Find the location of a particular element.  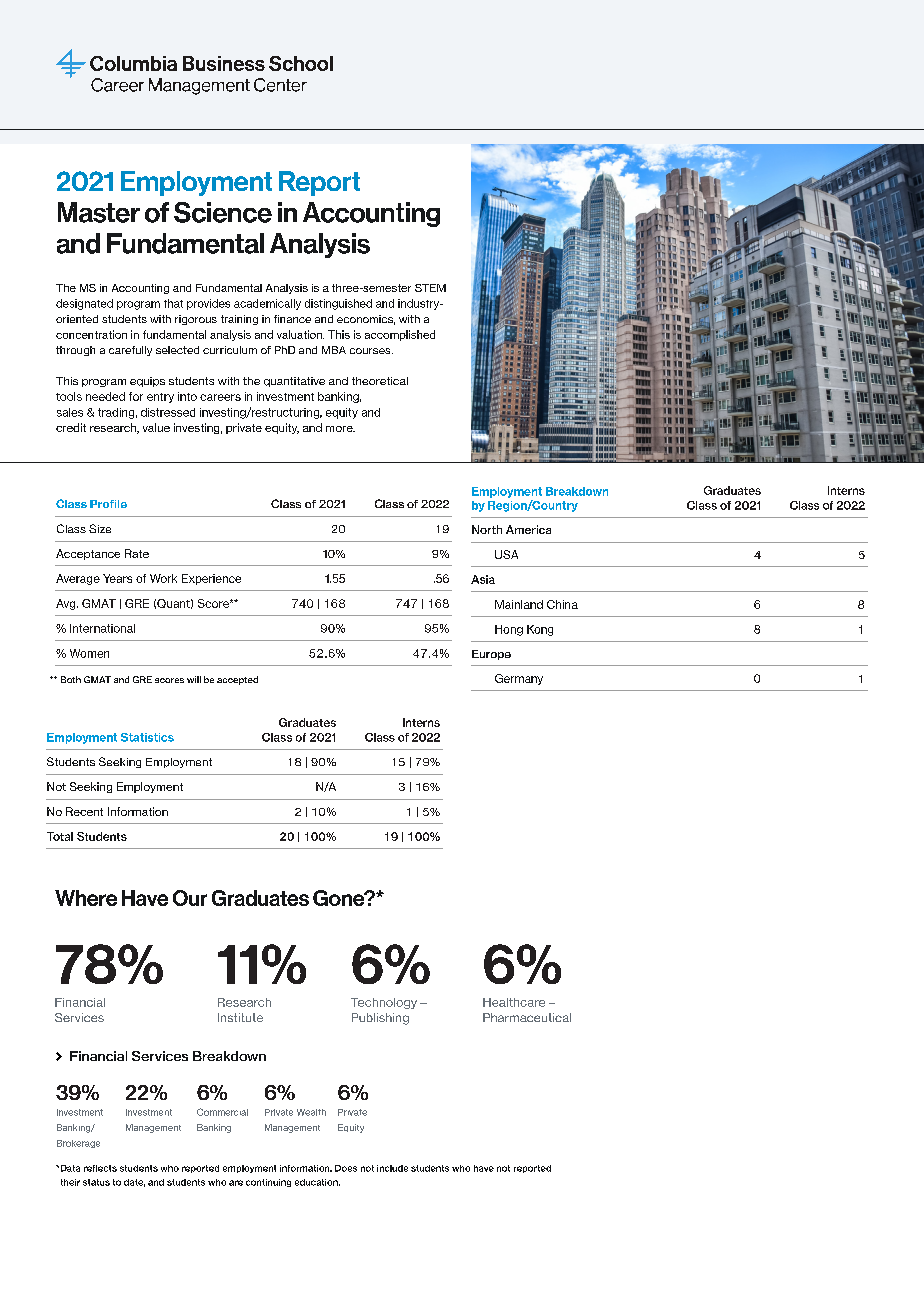

USA is located at coordinates (506, 554).
